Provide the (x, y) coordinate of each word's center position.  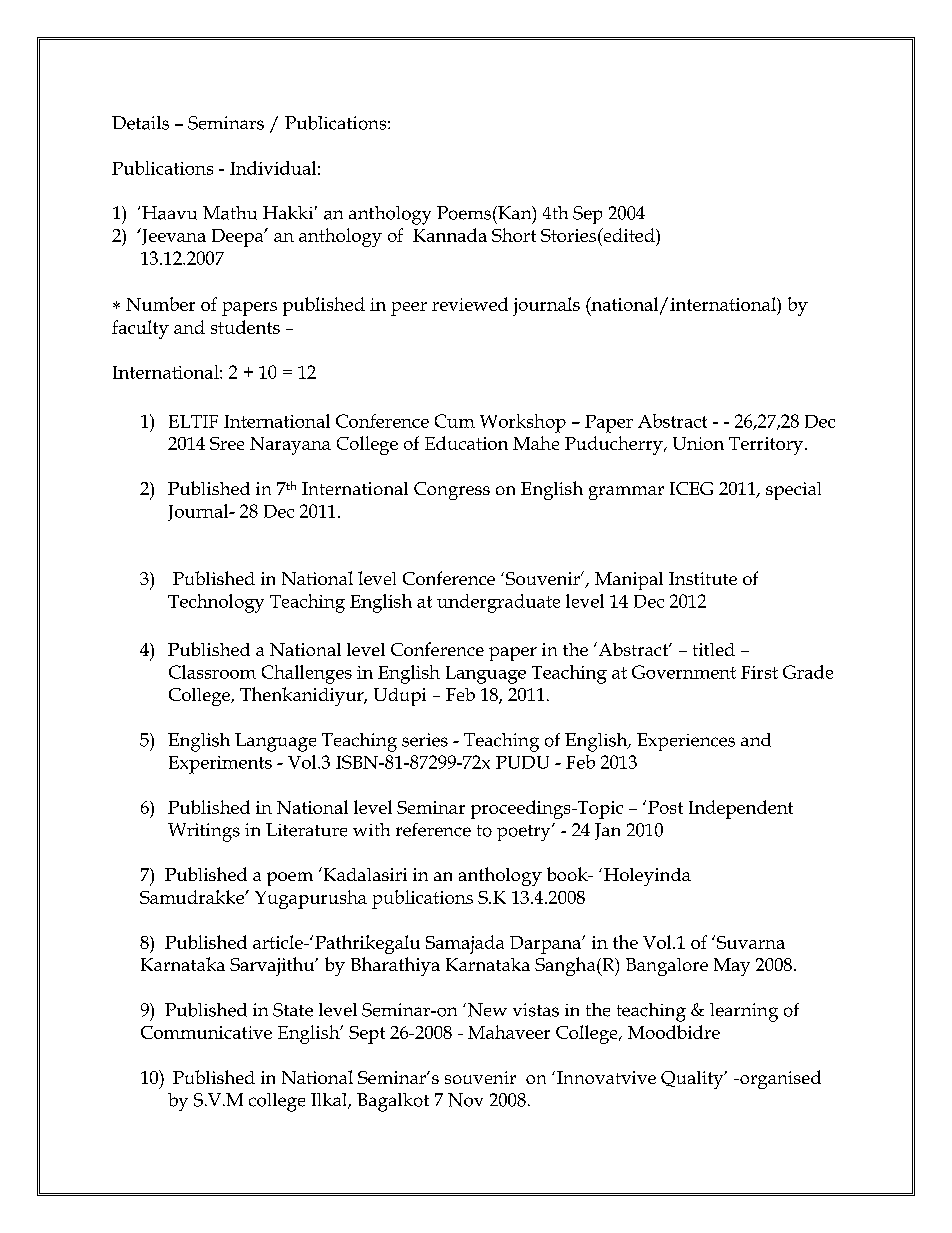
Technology (216, 603)
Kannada (450, 235)
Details (140, 123)
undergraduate (498, 603)
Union (698, 443)
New (487, 1010)
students (245, 327)
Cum (455, 421)
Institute (703, 578)
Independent (741, 809)
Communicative (206, 1032)
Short (514, 235)
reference (433, 830)
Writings (204, 832)
